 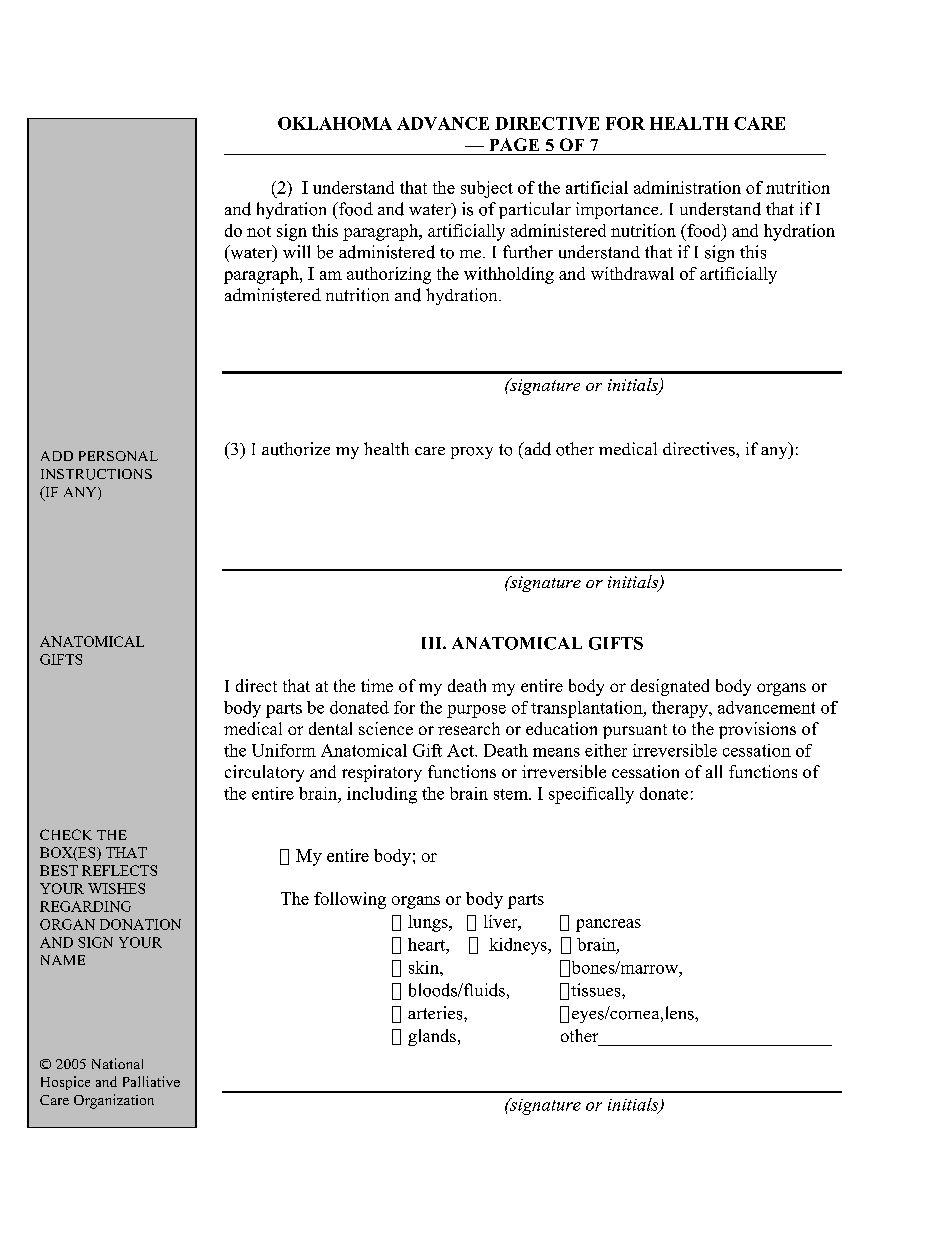 I want to click on INSTRUCTIONS, so click(x=96, y=474).
